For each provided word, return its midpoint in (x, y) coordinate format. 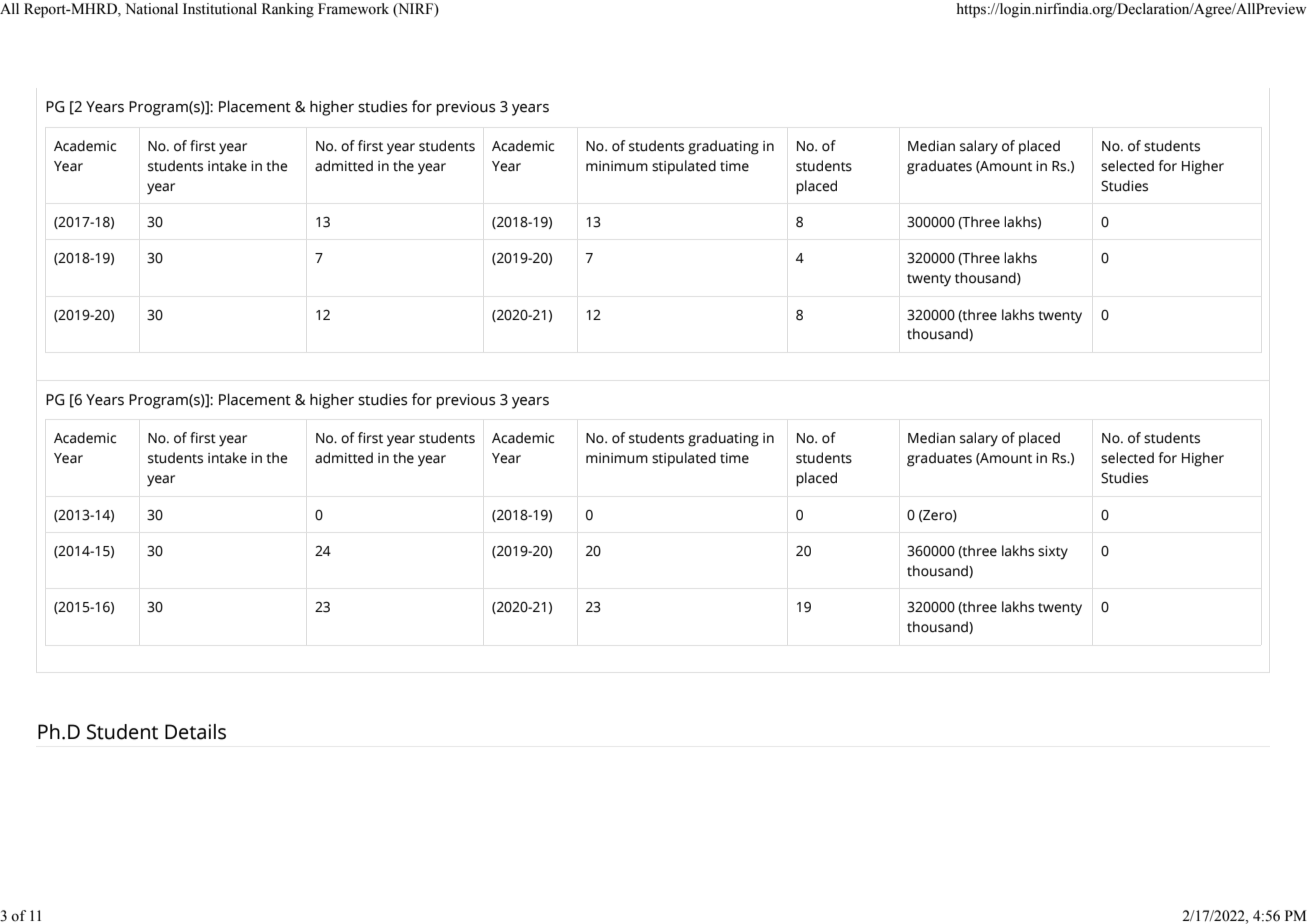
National (151, 9)
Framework (353, 9)
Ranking (288, 10)
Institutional (220, 9)
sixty (1053, 553)
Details (195, 732)
